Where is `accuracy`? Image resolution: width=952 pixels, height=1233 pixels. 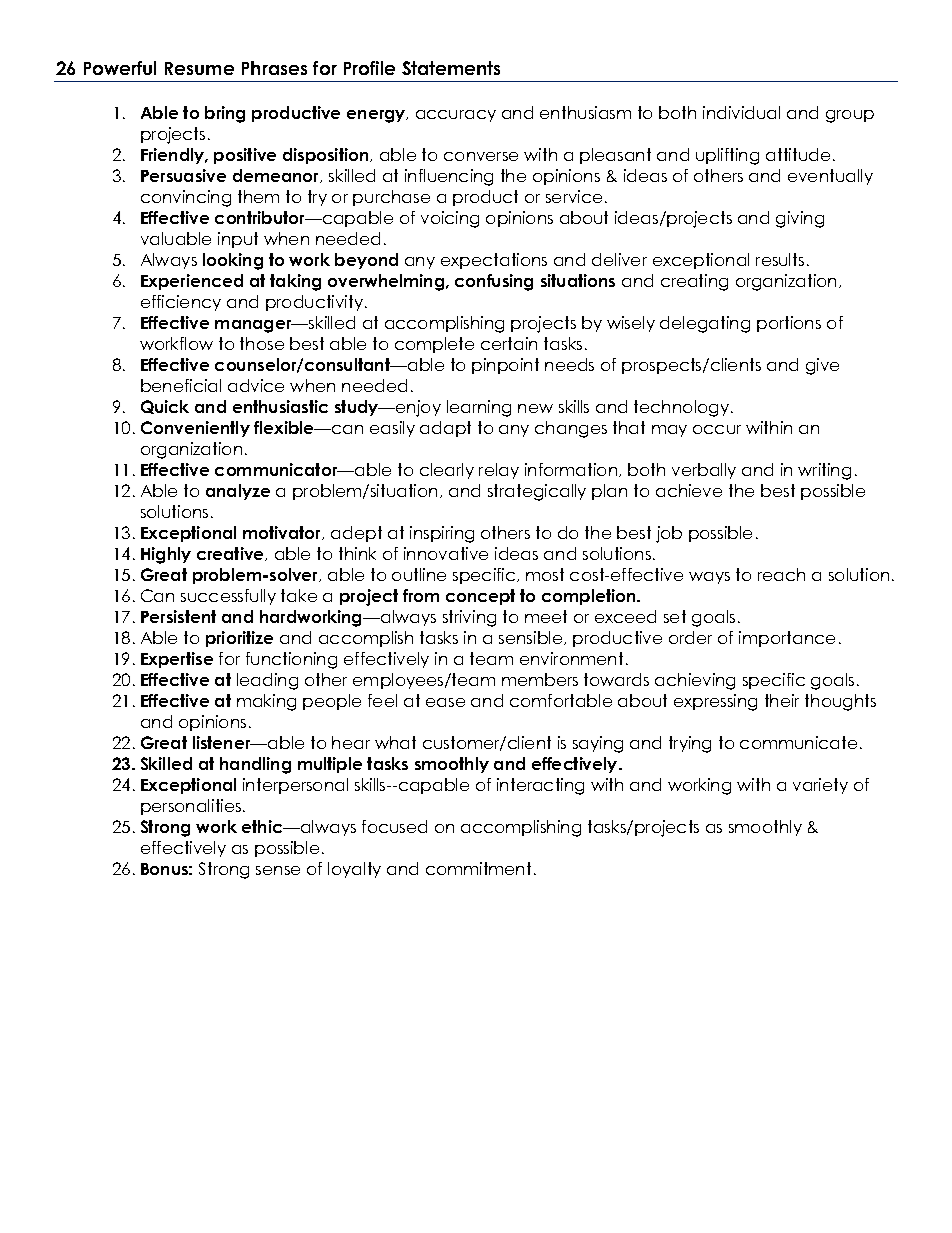
accuracy is located at coordinates (456, 116).
